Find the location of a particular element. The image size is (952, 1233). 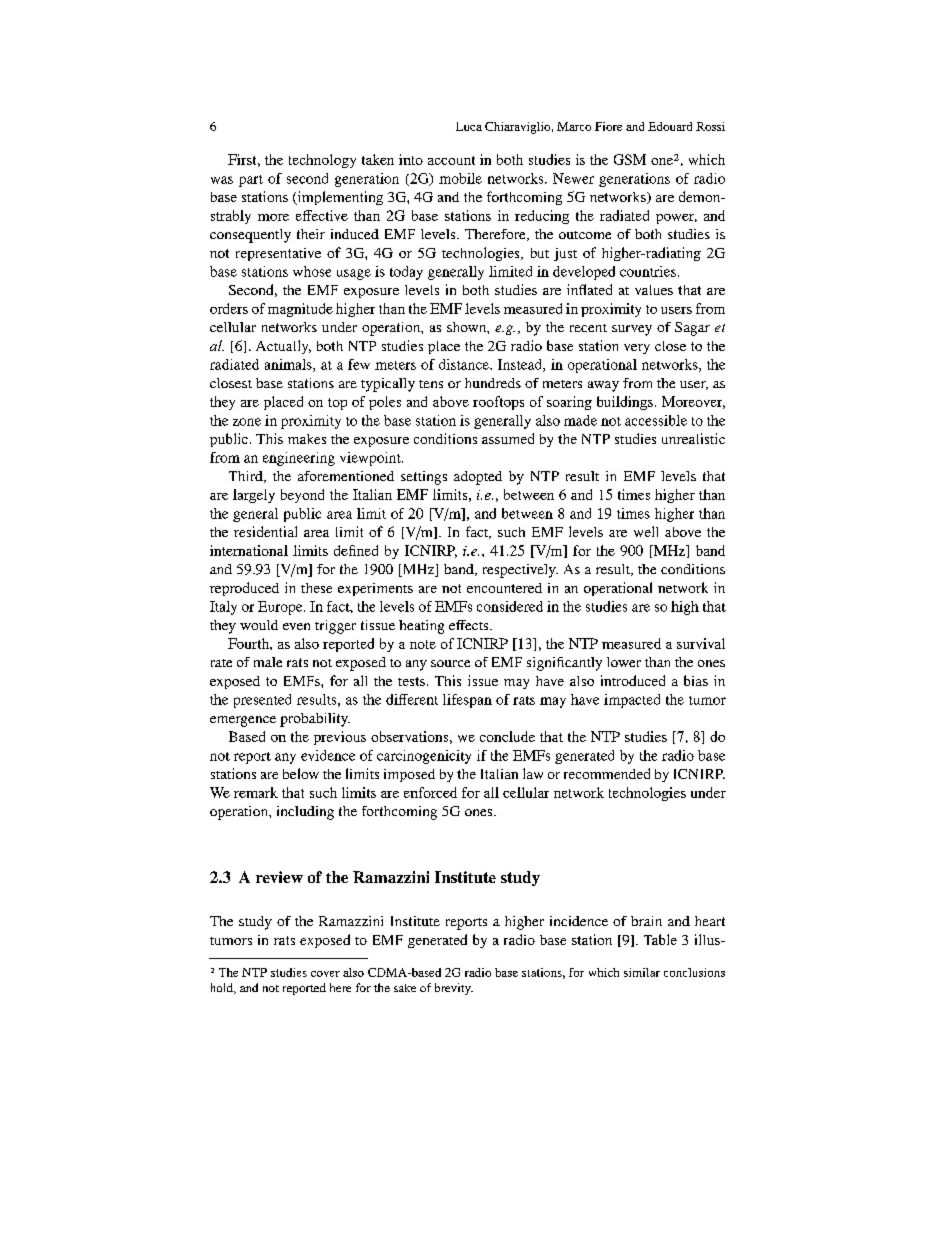

survey is located at coordinates (632, 330).
